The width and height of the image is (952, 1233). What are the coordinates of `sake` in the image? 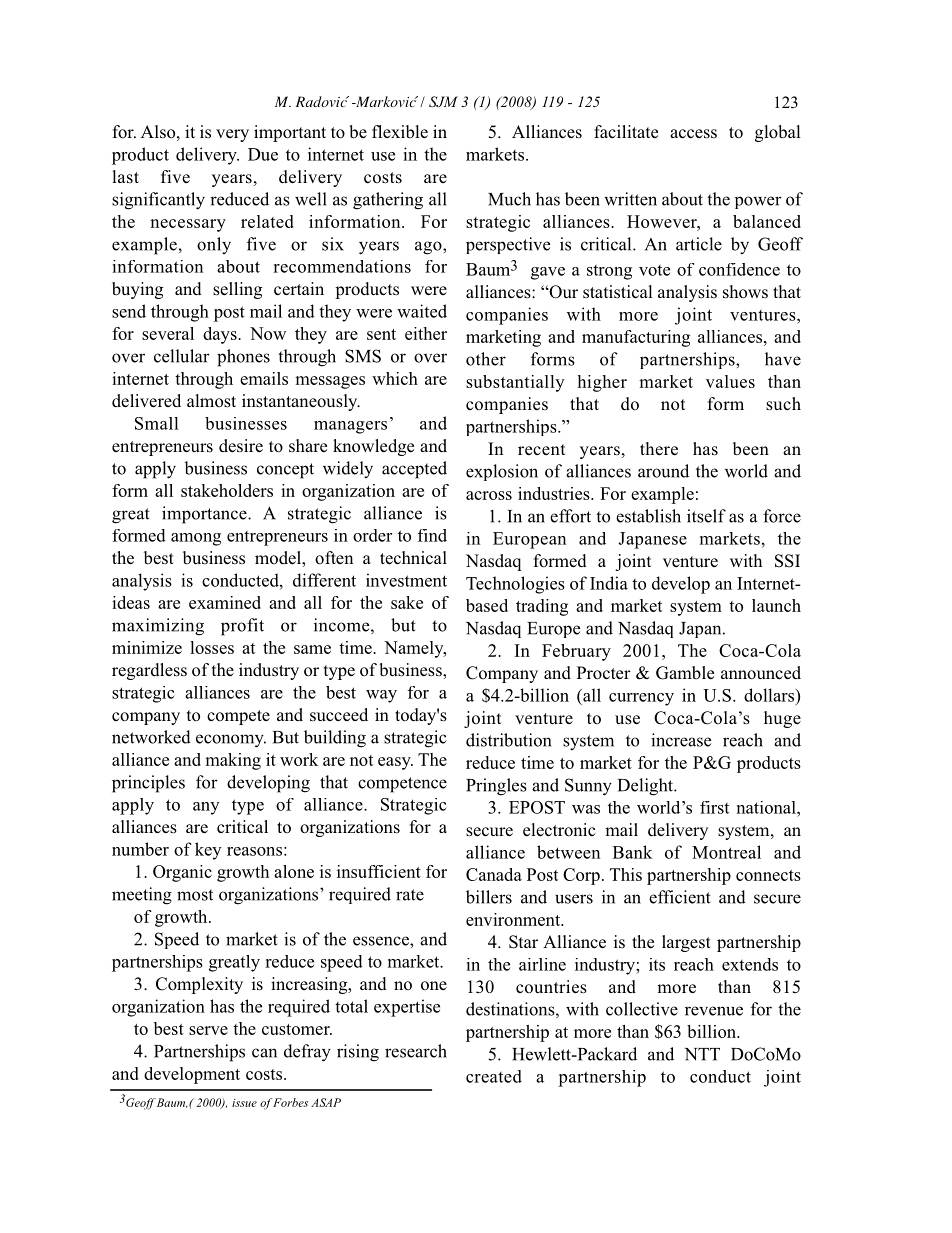 It's located at (407, 602).
